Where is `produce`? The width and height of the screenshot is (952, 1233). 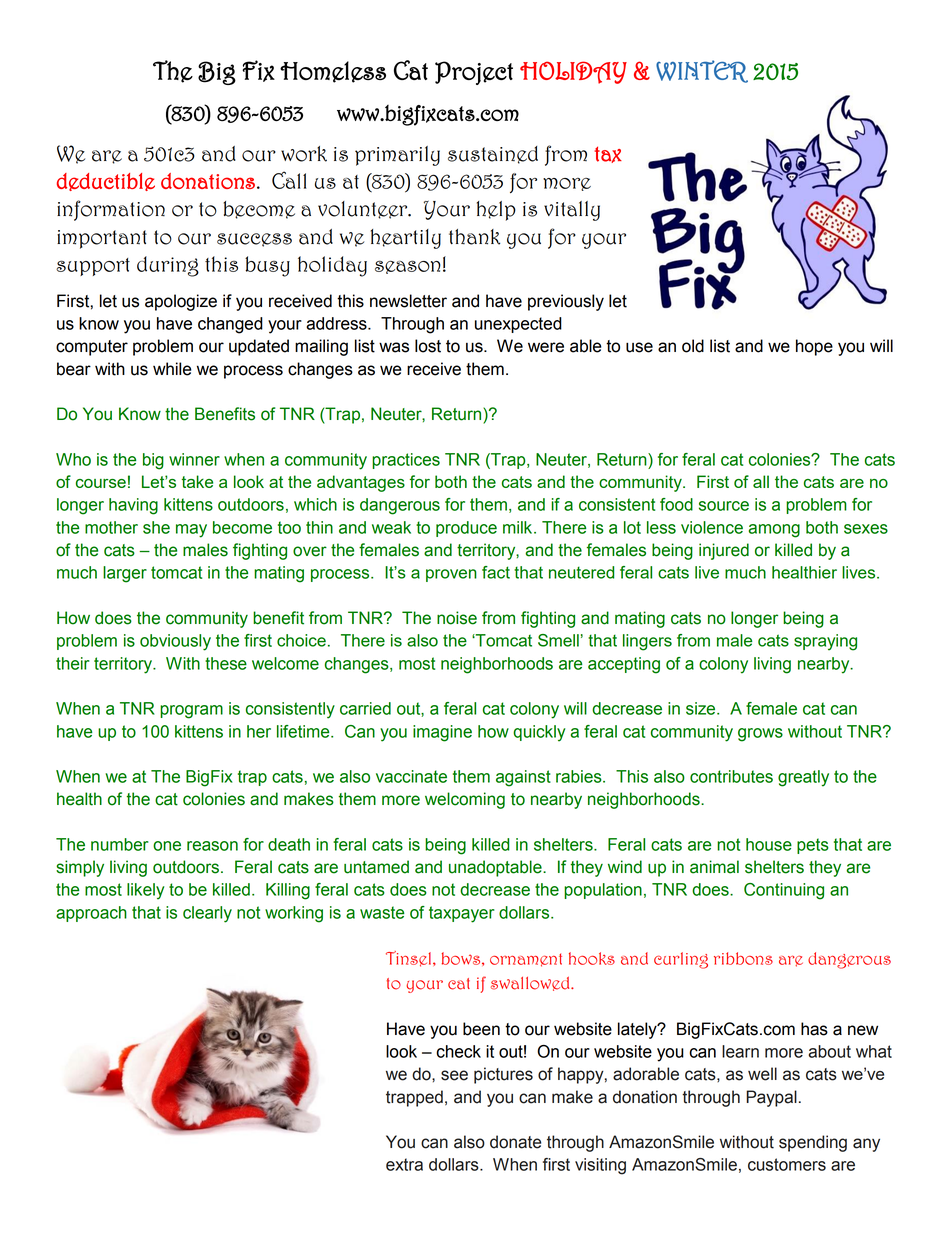
produce is located at coordinates (466, 529).
